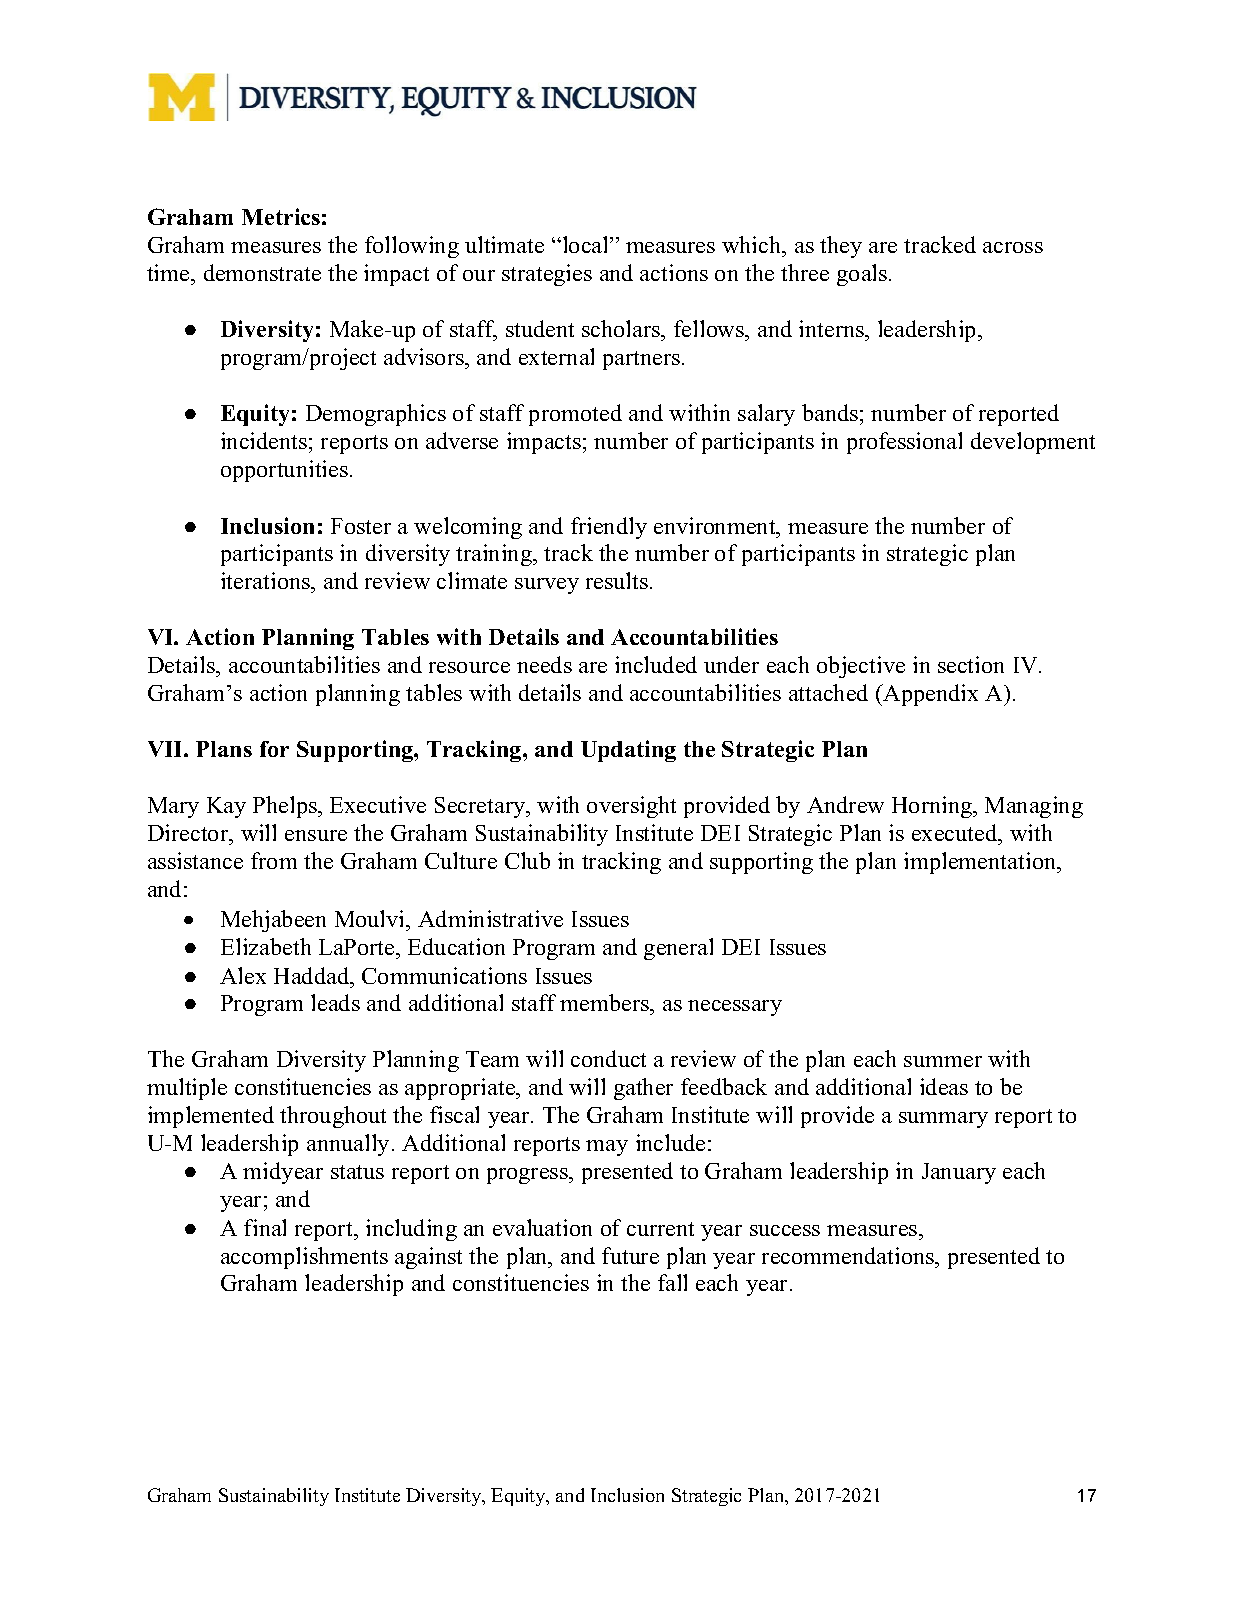 The height and width of the page is (1607, 1242). Describe the element at coordinates (845, 804) in the page. I see `Andrew` at that location.
